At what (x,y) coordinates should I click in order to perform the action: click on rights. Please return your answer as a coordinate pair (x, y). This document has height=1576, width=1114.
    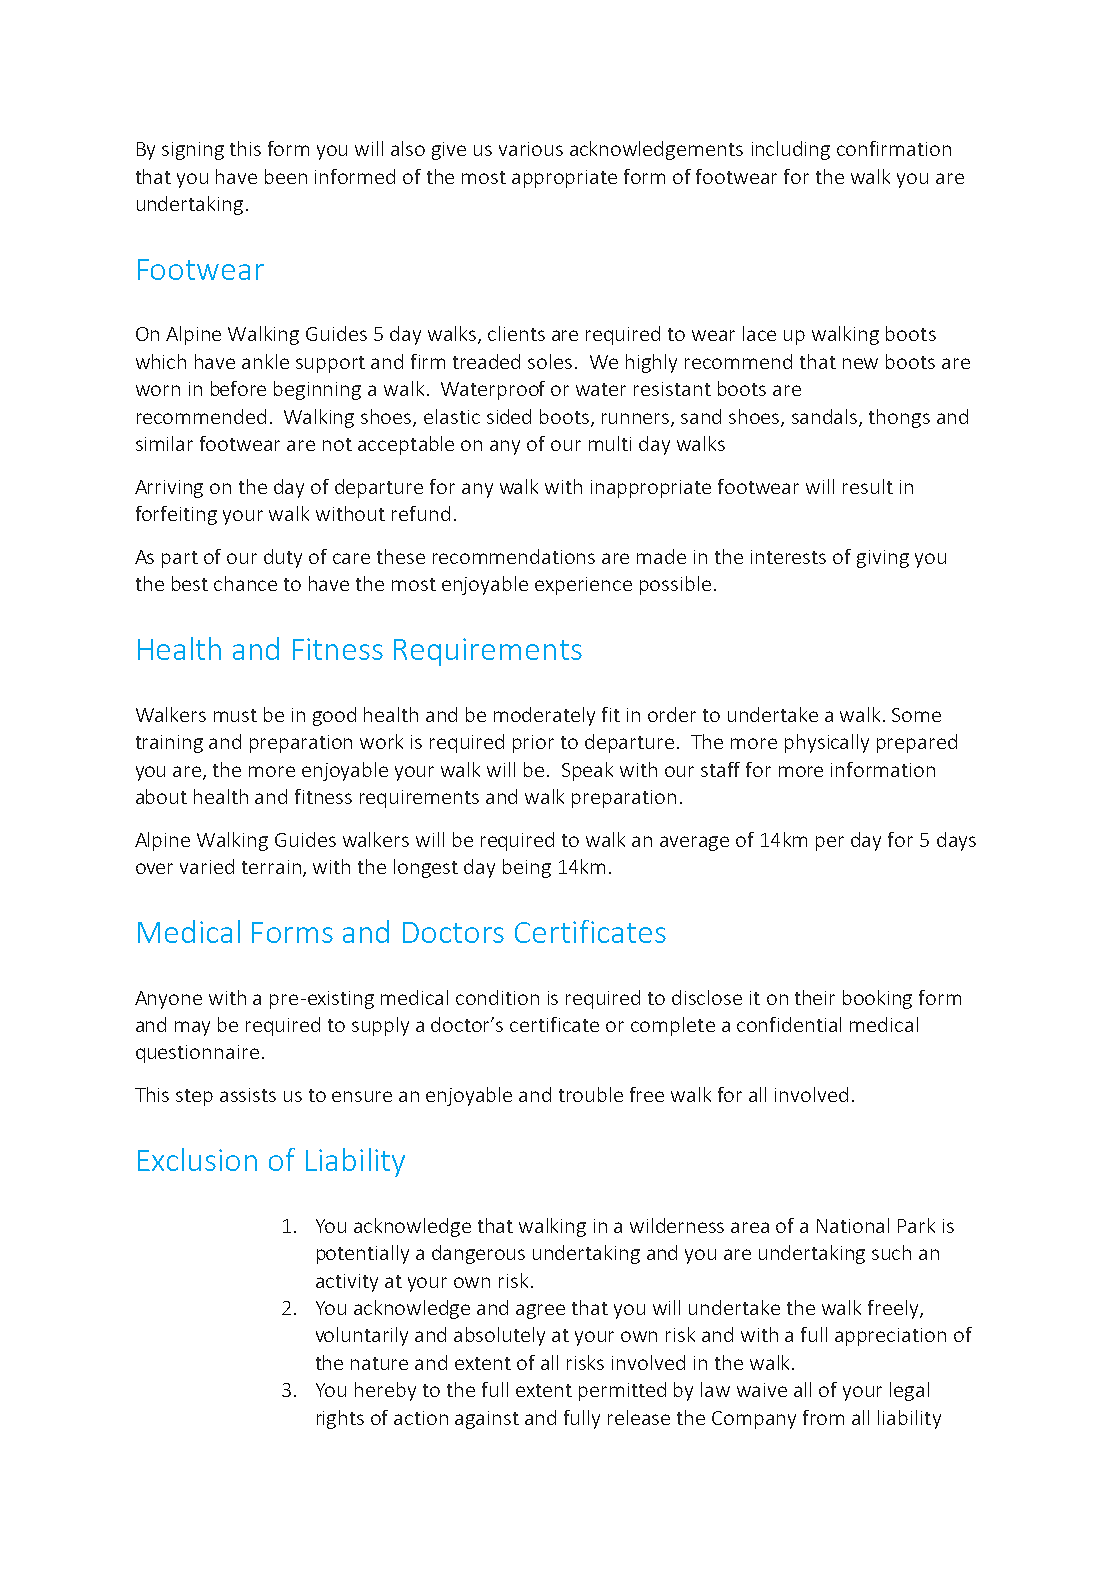
    Looking at the image, I should click on (340, 1419).
